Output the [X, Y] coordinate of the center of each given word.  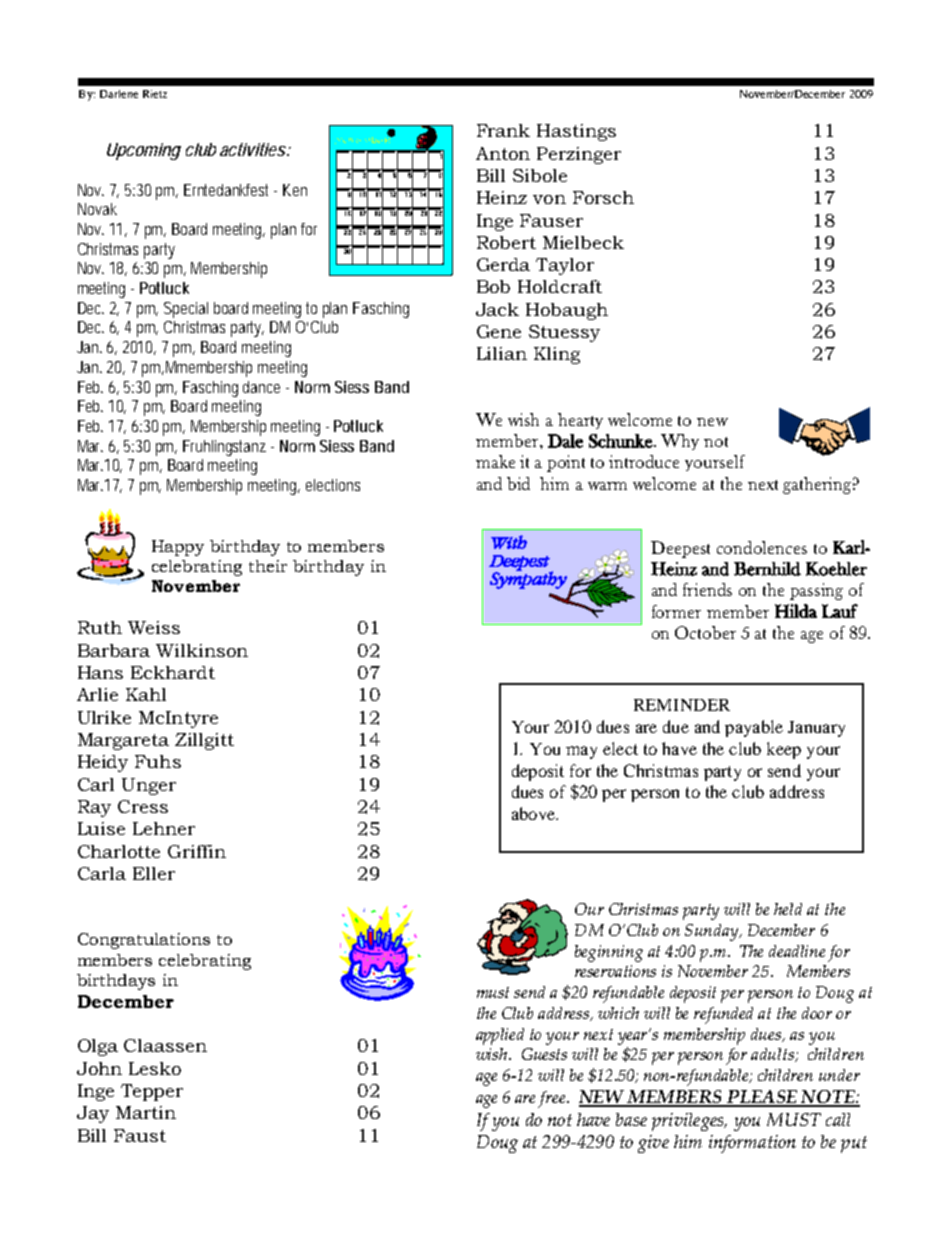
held [788, 909]
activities [253, 149]
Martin [146, 1112]
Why [680, 442]
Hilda [796, 611]
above [534, 813]
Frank [503, 130]
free [553, 1099]
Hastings [576, 132]
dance [261, 387]
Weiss [154, 627]
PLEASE [762, 1098]
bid [518, 483]
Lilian [502, 353]
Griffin [197, 851]
